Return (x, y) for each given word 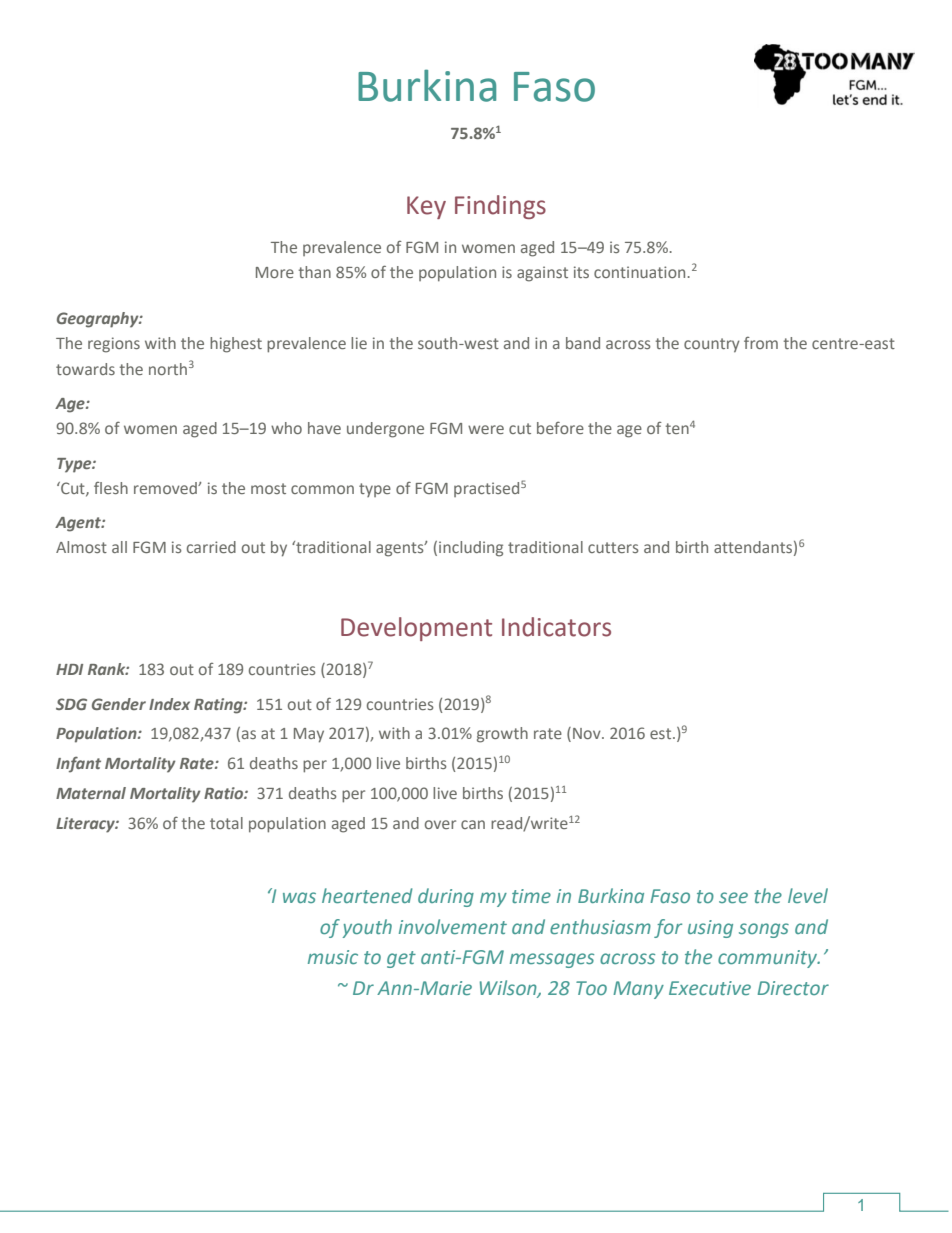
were (486, 429)
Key (426, 207)
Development (416, 629)
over (440, 824)
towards (85, 369)
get (401, 959)
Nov (588, 733)
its (581, 272)
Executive (710, 988)
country (712, 345)
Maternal (91, 793)
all (119, 547)
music (333, 957)
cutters (613, 547)
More (275, 272)
